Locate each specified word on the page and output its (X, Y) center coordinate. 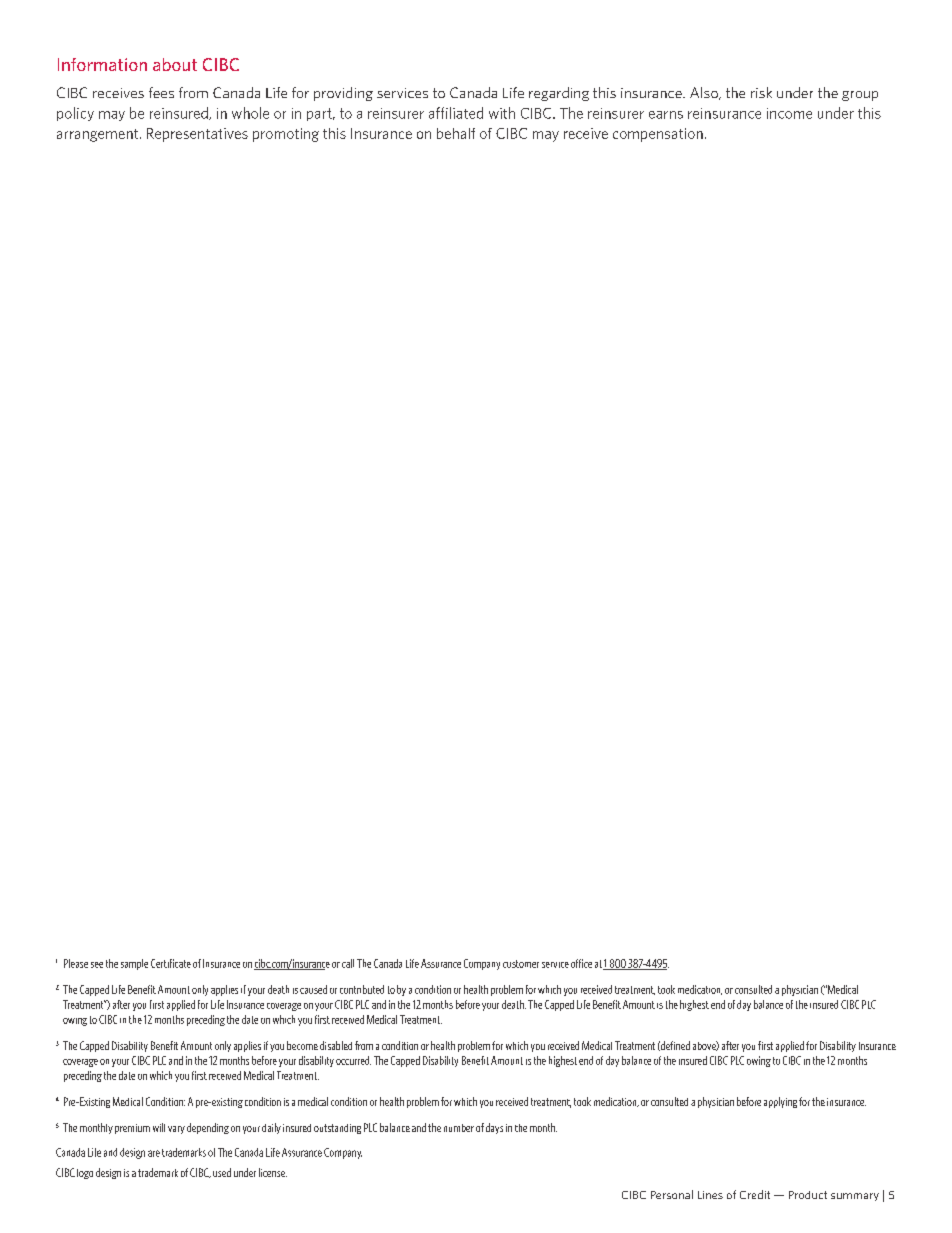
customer (521, 964)
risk (761, 92)
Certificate (171, 963)
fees (161, 92)
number (459, 1128)
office (581, 963)
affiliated (456, 113)
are (154, 1153)
